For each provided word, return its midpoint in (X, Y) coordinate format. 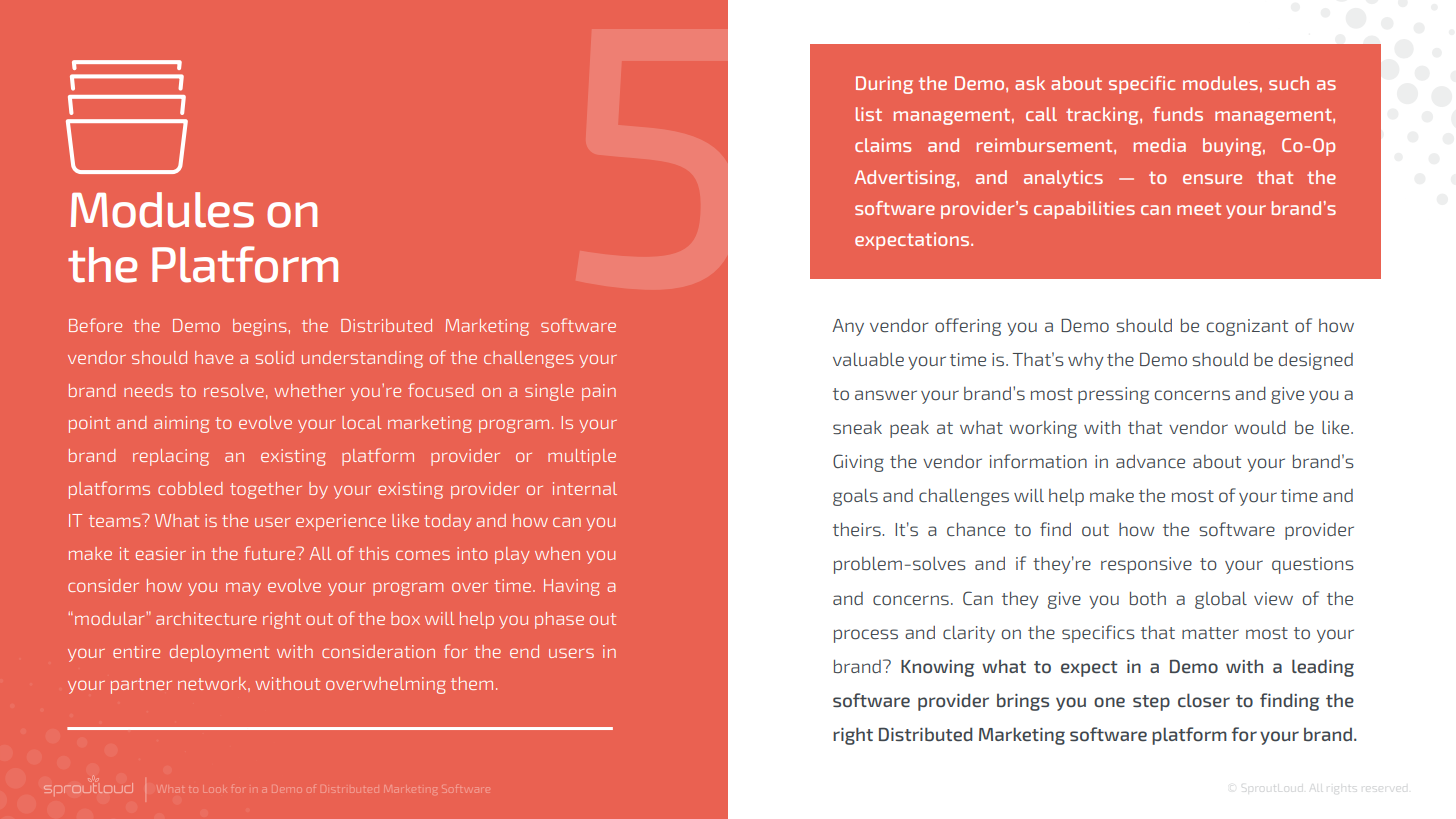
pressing (1113, 395)
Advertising (906, 179)
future (271, 553)
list (869, 114)
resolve (234, 390)
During (884, 85)
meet (1199, 208)
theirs (858, 529)
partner (141, 686)
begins (259, 327)
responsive (1146, 565)
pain (599, 392)
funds (1178, 114)
